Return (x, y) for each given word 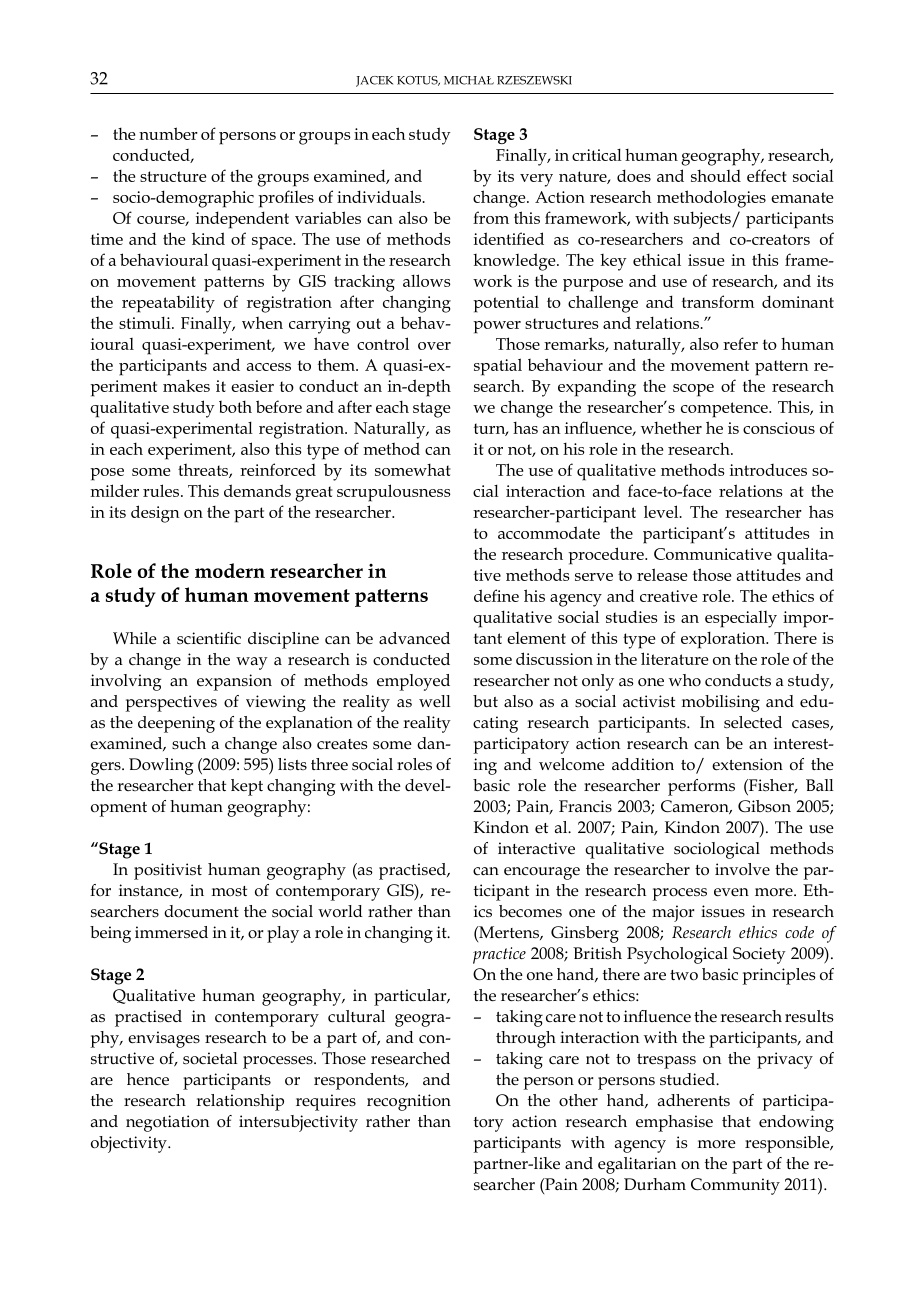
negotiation (167, 1123)
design (155, 514)
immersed (171, 932)
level (662, 511)
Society (759, 955)
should (716, 176)
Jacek (374, 81)
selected (753, 722)
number (168, 133)
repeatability (168, 304)
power (497, 327)
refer (740, 343)
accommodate (549, 532)
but (485, 701)
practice (499, 955)
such (189, 743)
